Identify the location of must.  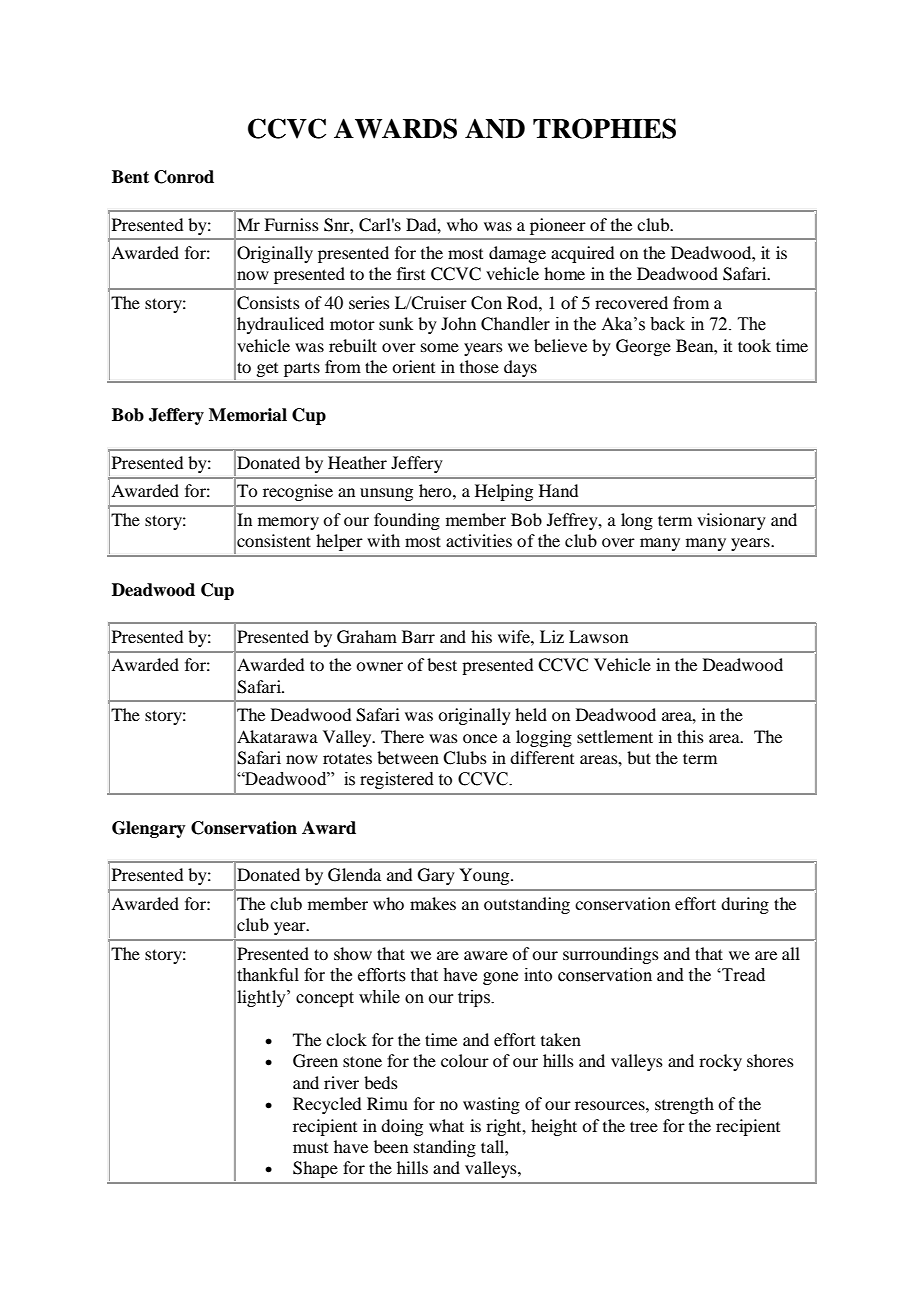
(310, 1148).
